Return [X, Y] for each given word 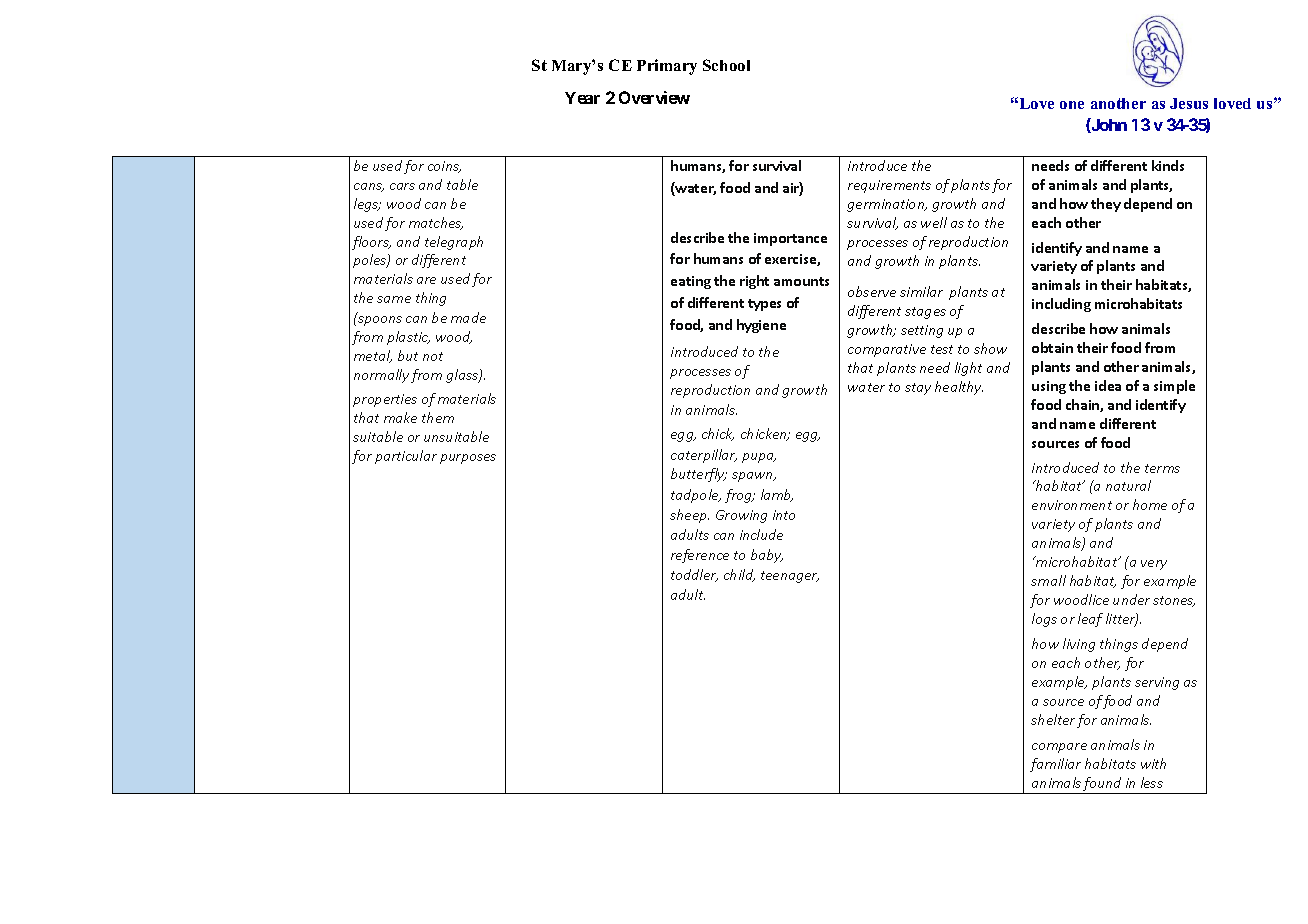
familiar [1055, 765]
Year [582, 98]
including [1061, 305]
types [764, 305]
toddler [694, 575]
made [468, 317]
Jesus [1189, 103]
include [761, 534]
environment [1072, 505]
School [726, 65]
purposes [468, 459]
